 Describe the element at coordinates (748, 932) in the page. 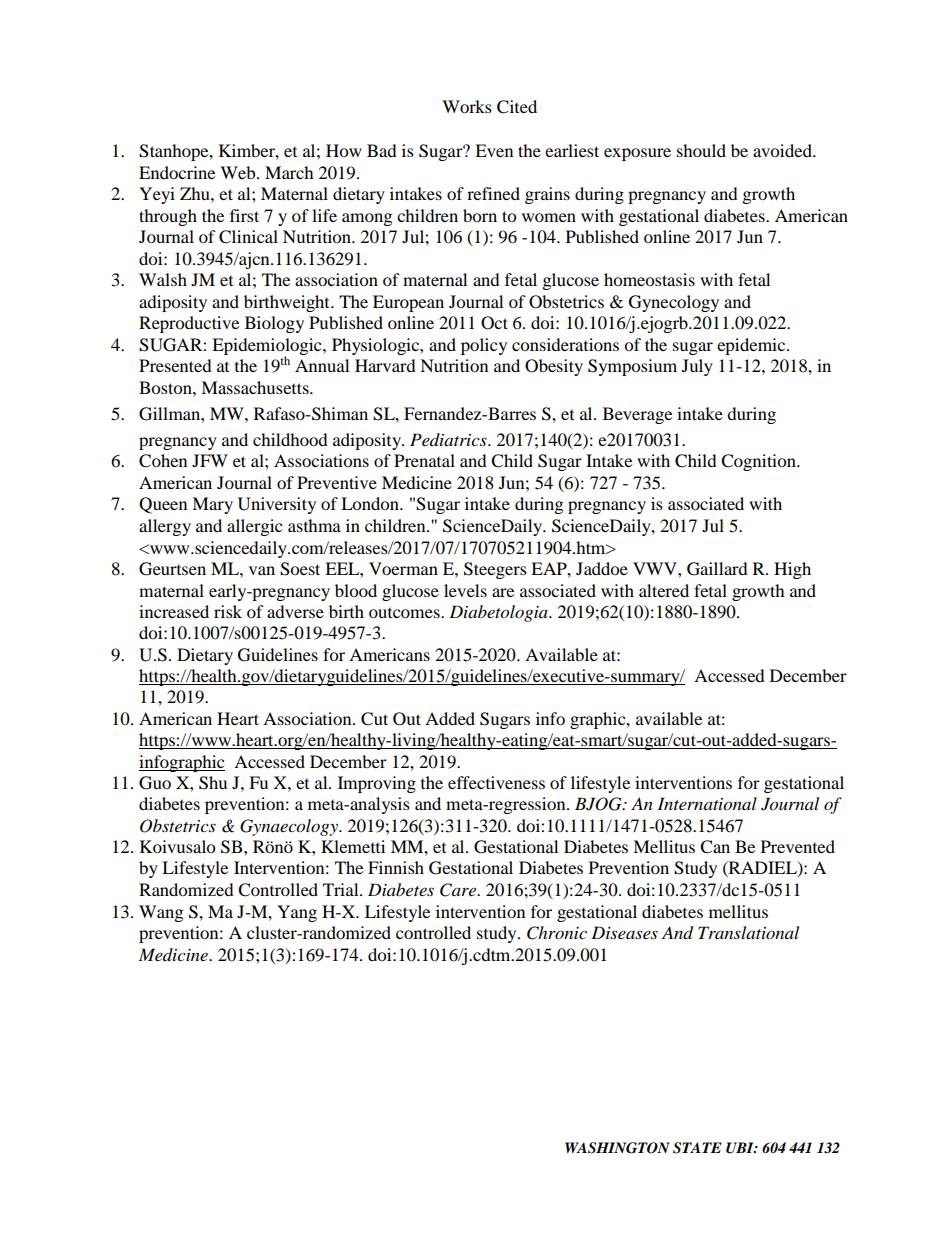

I see `Translational` at that location.
